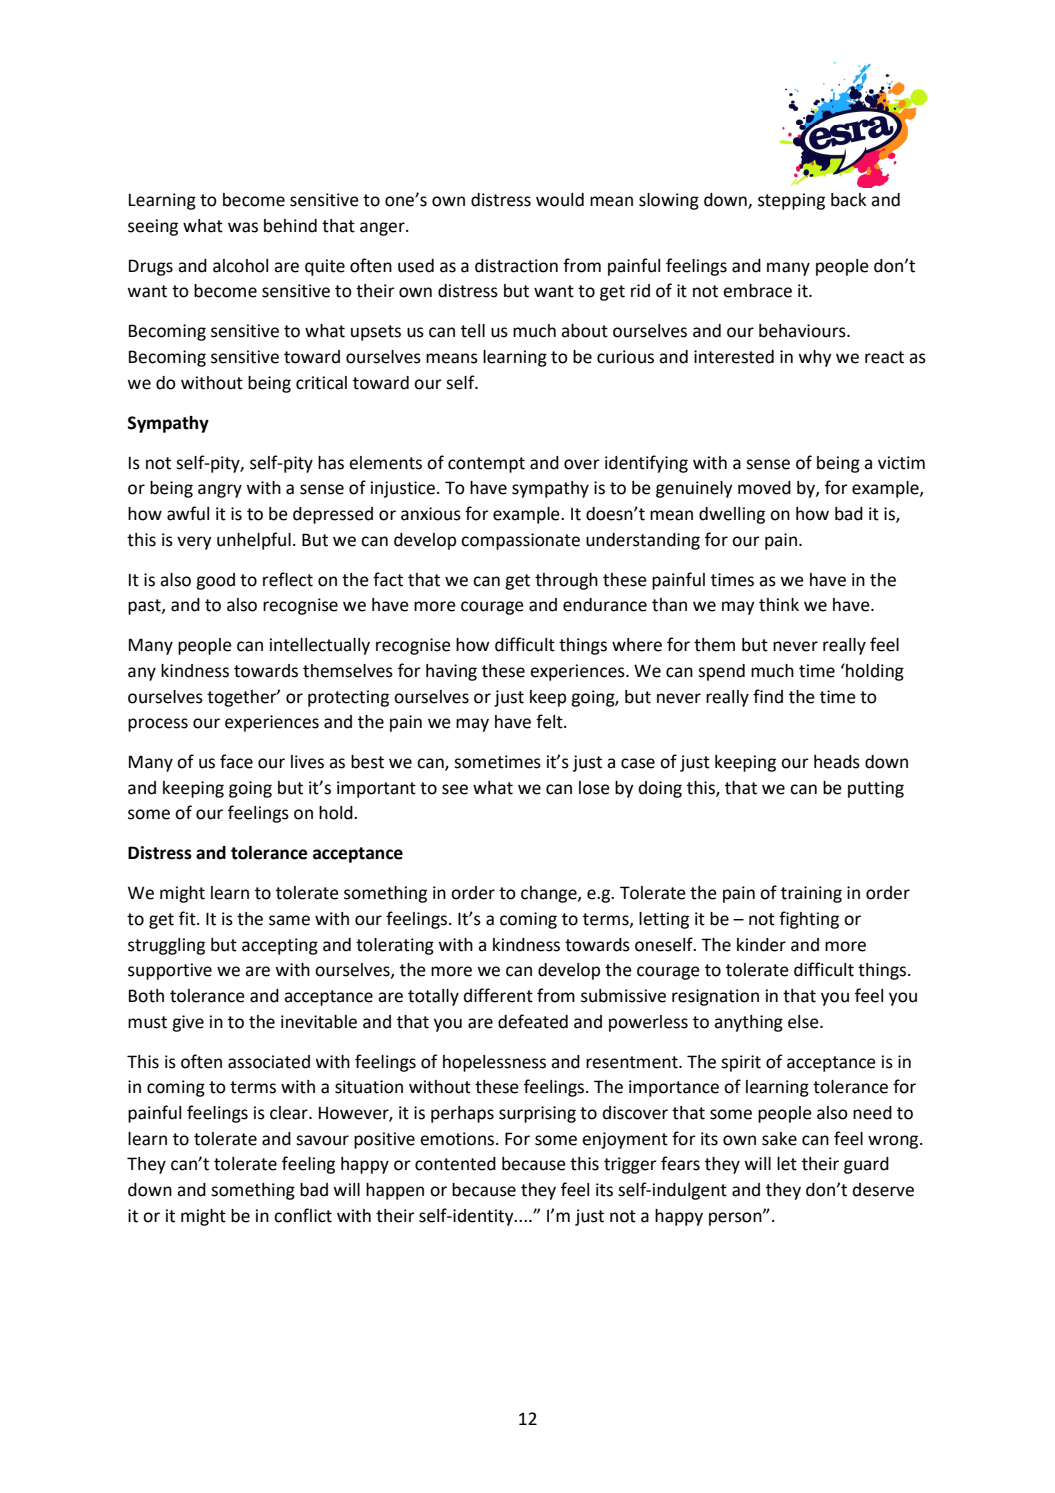 This screenshot has width=1055, height=1493. What do you see at coordinates (188, 918) in the screenshot?
I see `fit` at bounding box center [188, 918].
